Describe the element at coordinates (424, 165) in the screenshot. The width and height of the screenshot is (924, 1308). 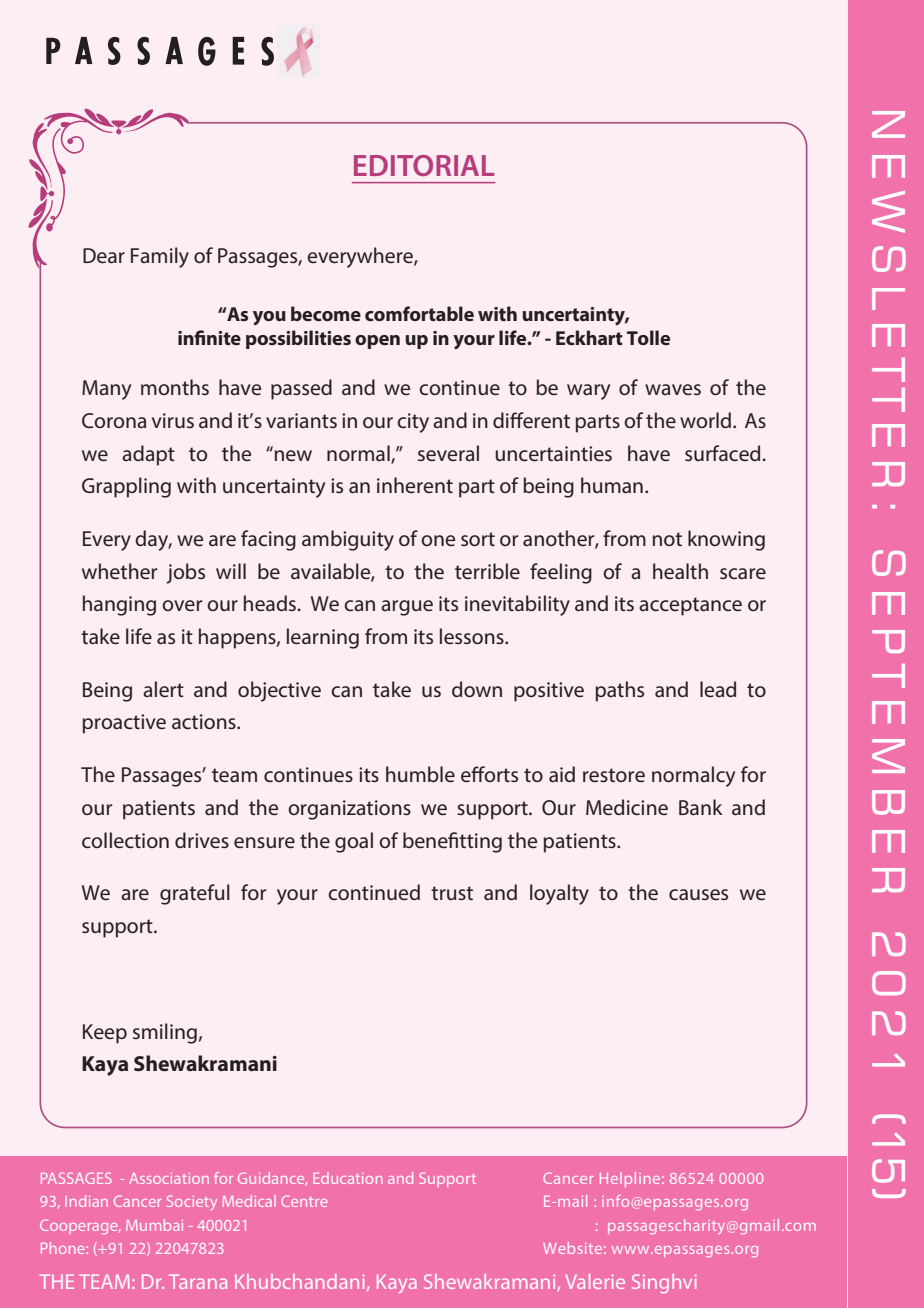
I see `EDITORIAL` at that location.
